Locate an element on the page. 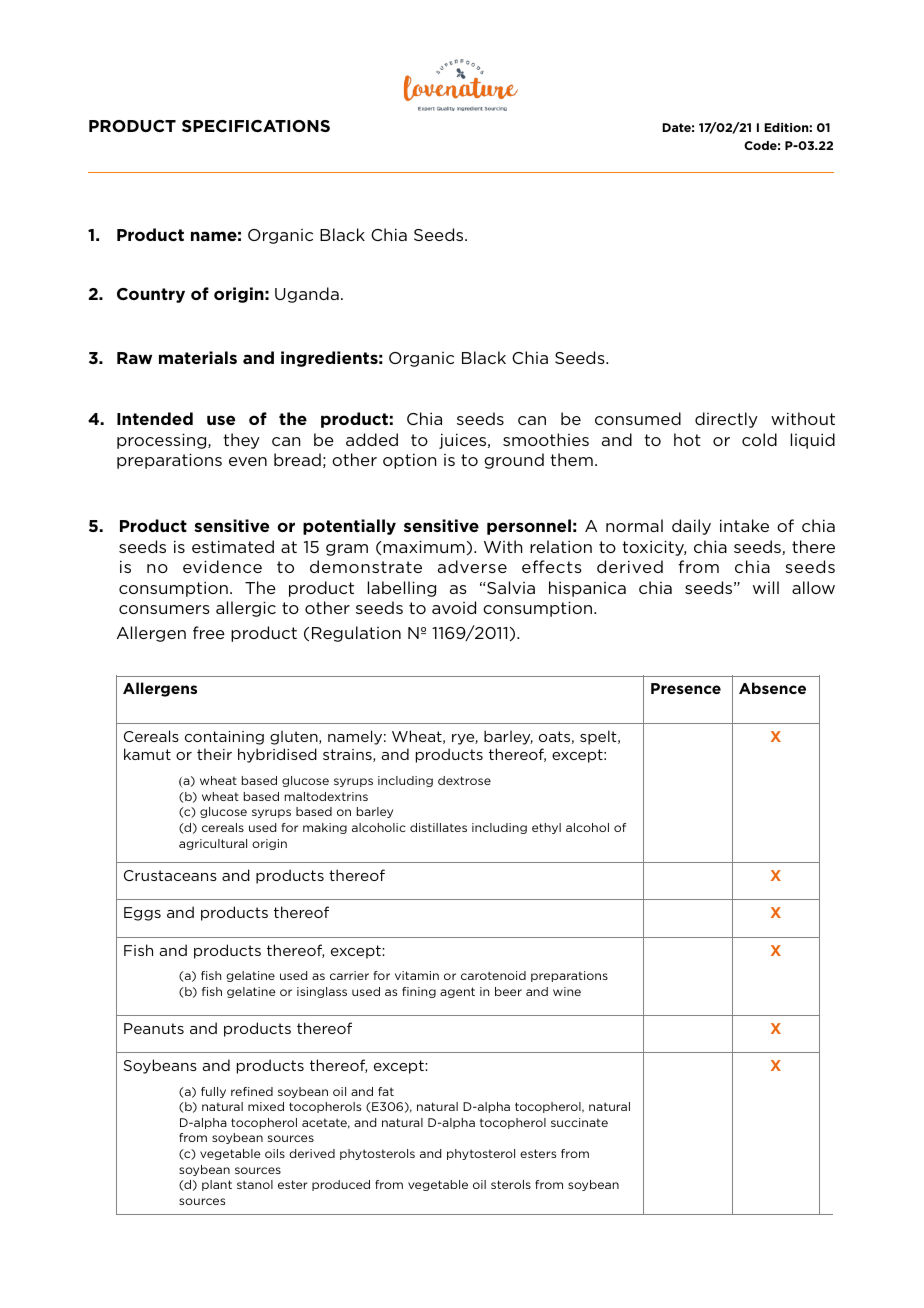 The width and height of the page is (924, 1308). directly is located at coordinates (726, 420).
